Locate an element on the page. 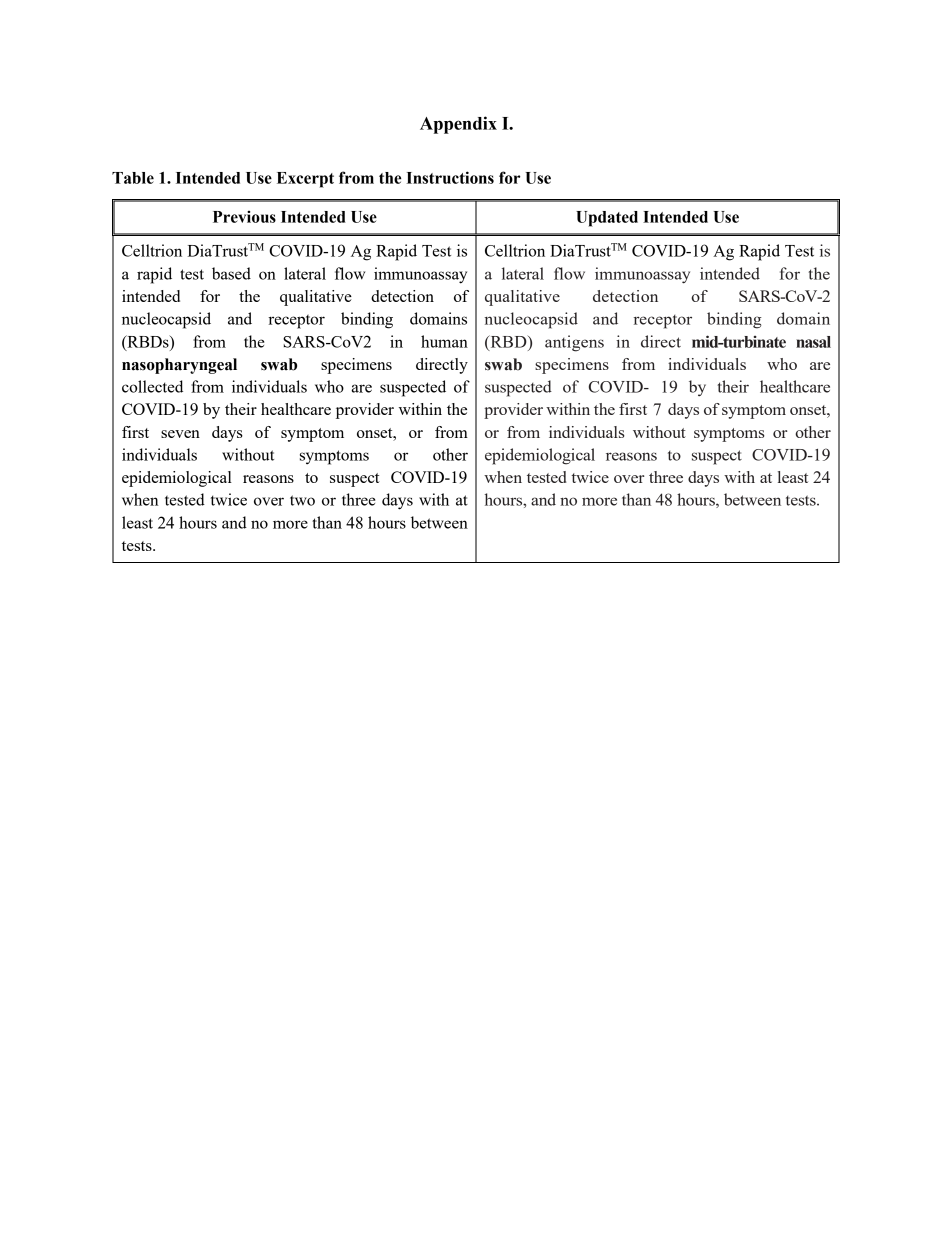 This page has height=1233, width=952. two is located at coordinates (302, 500).
